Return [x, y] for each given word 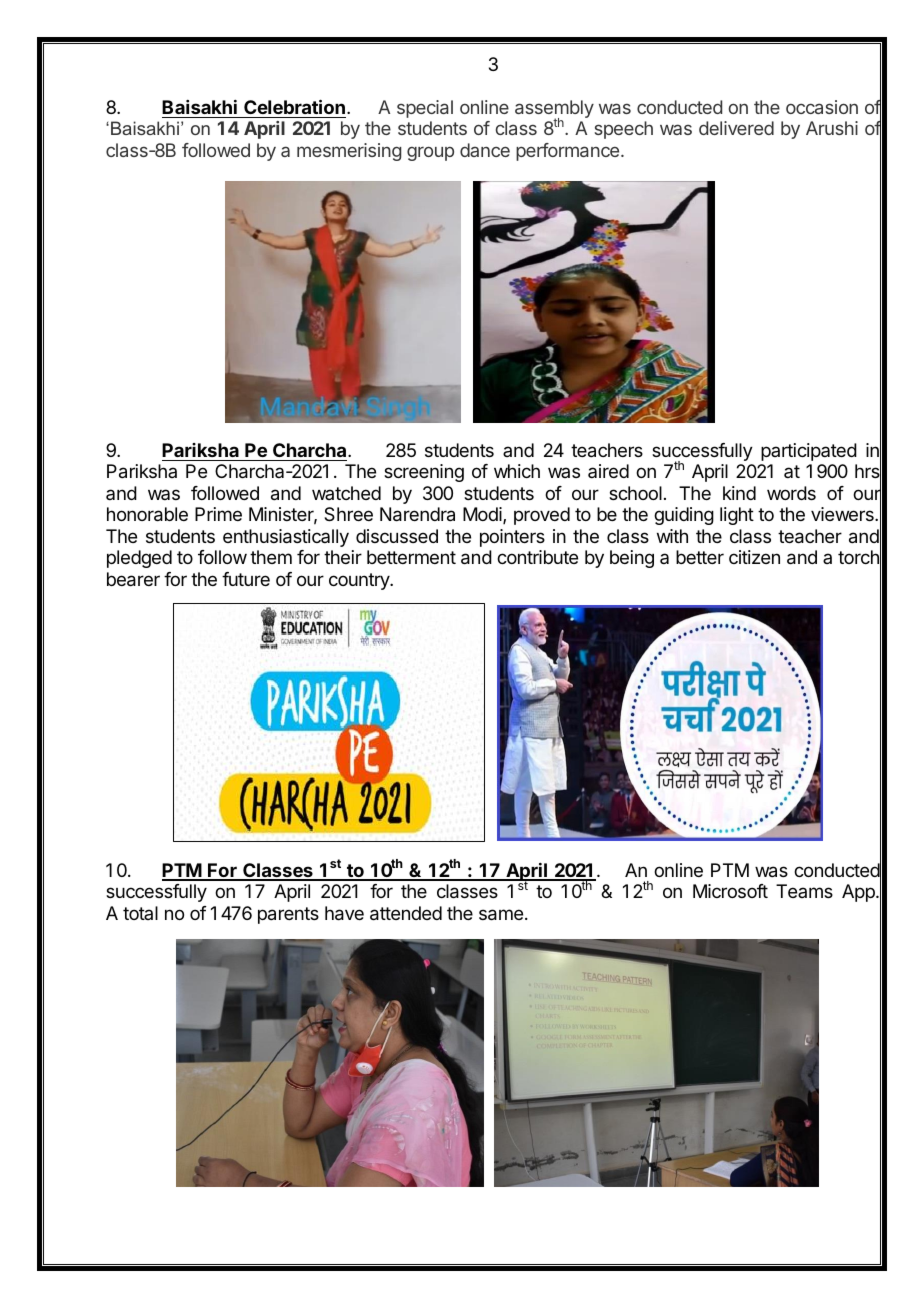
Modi [483, 515]
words [791, 493]
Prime [218, 514]
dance [485, 150]
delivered [736, 128]
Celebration [294, 106]
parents [288, 915]
